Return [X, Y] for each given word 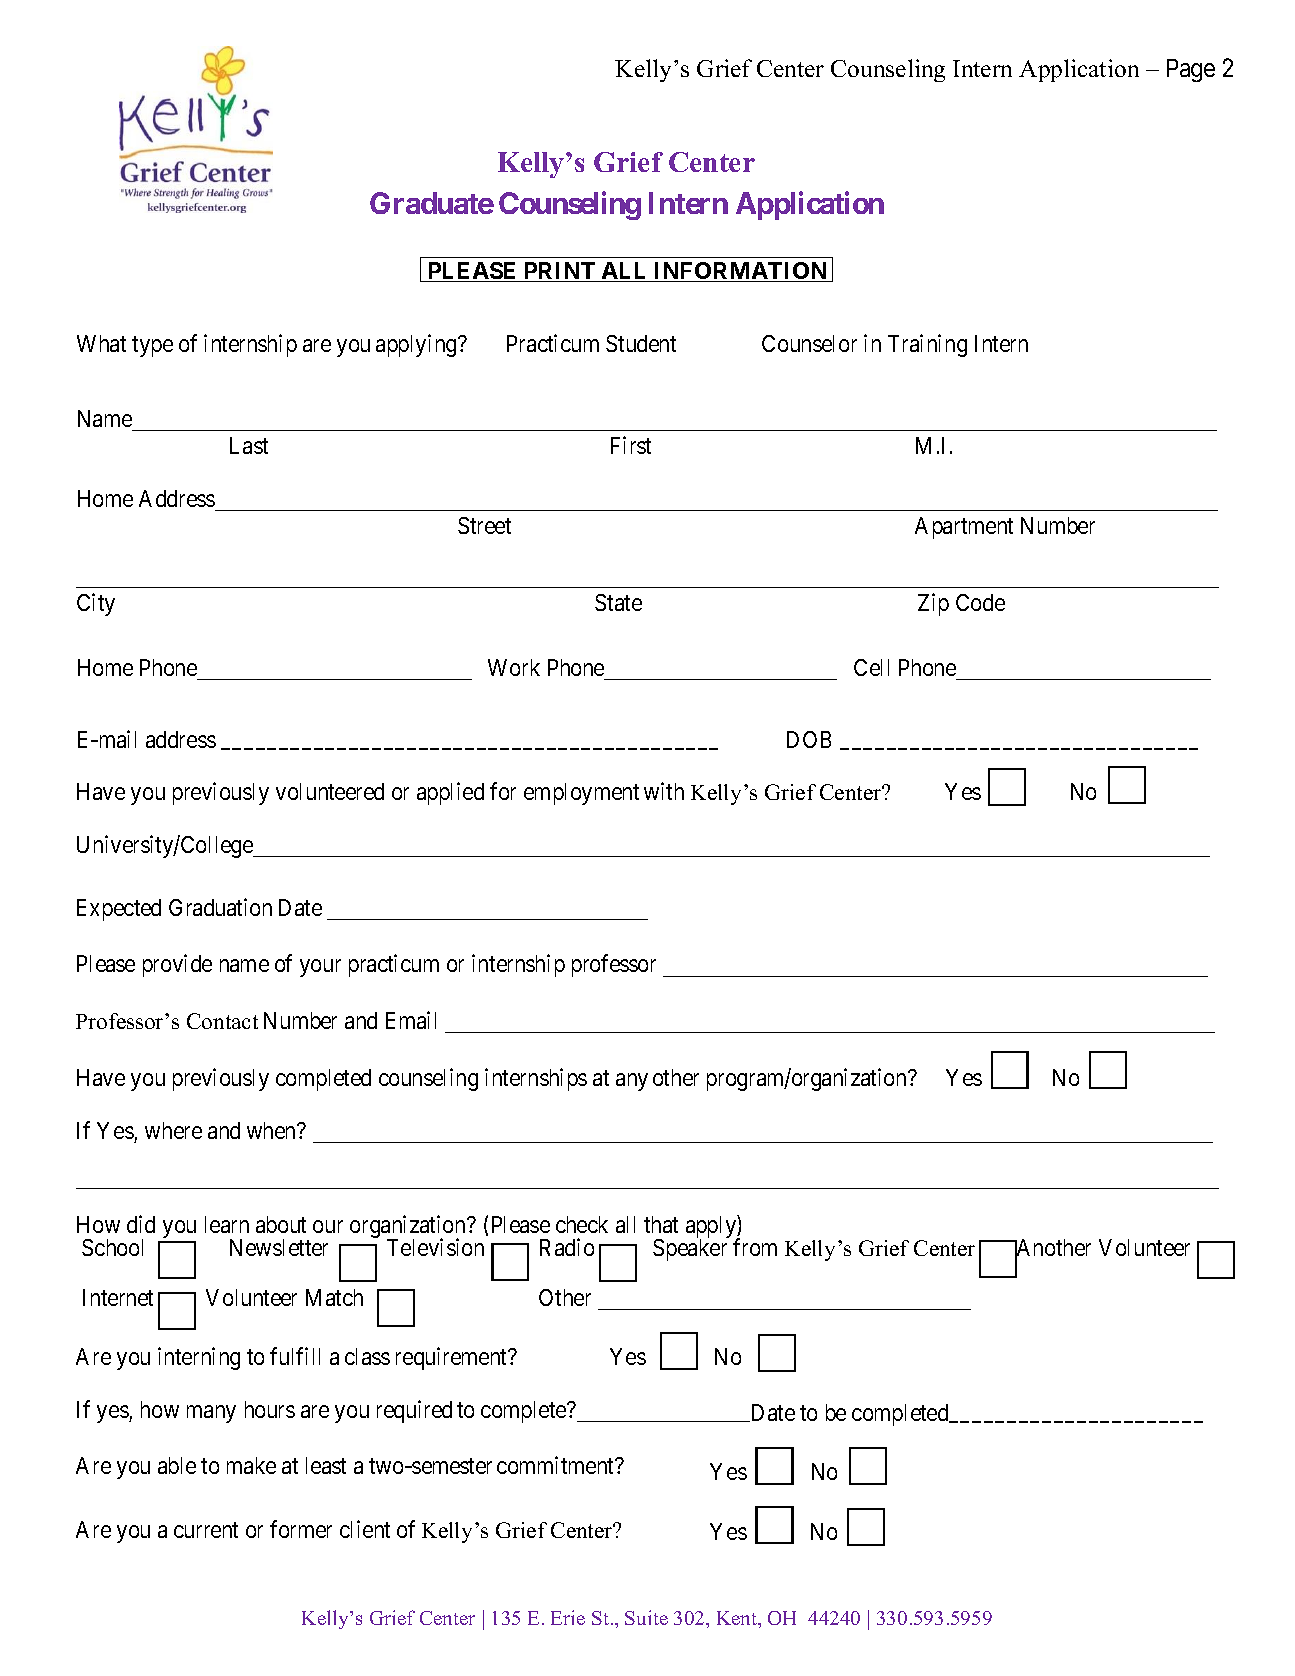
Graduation [220, 907]
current [206, 1530]
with [664, 791]
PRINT [559, 272]
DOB [809, 739]
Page [1191, 70]
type [152, 346]
